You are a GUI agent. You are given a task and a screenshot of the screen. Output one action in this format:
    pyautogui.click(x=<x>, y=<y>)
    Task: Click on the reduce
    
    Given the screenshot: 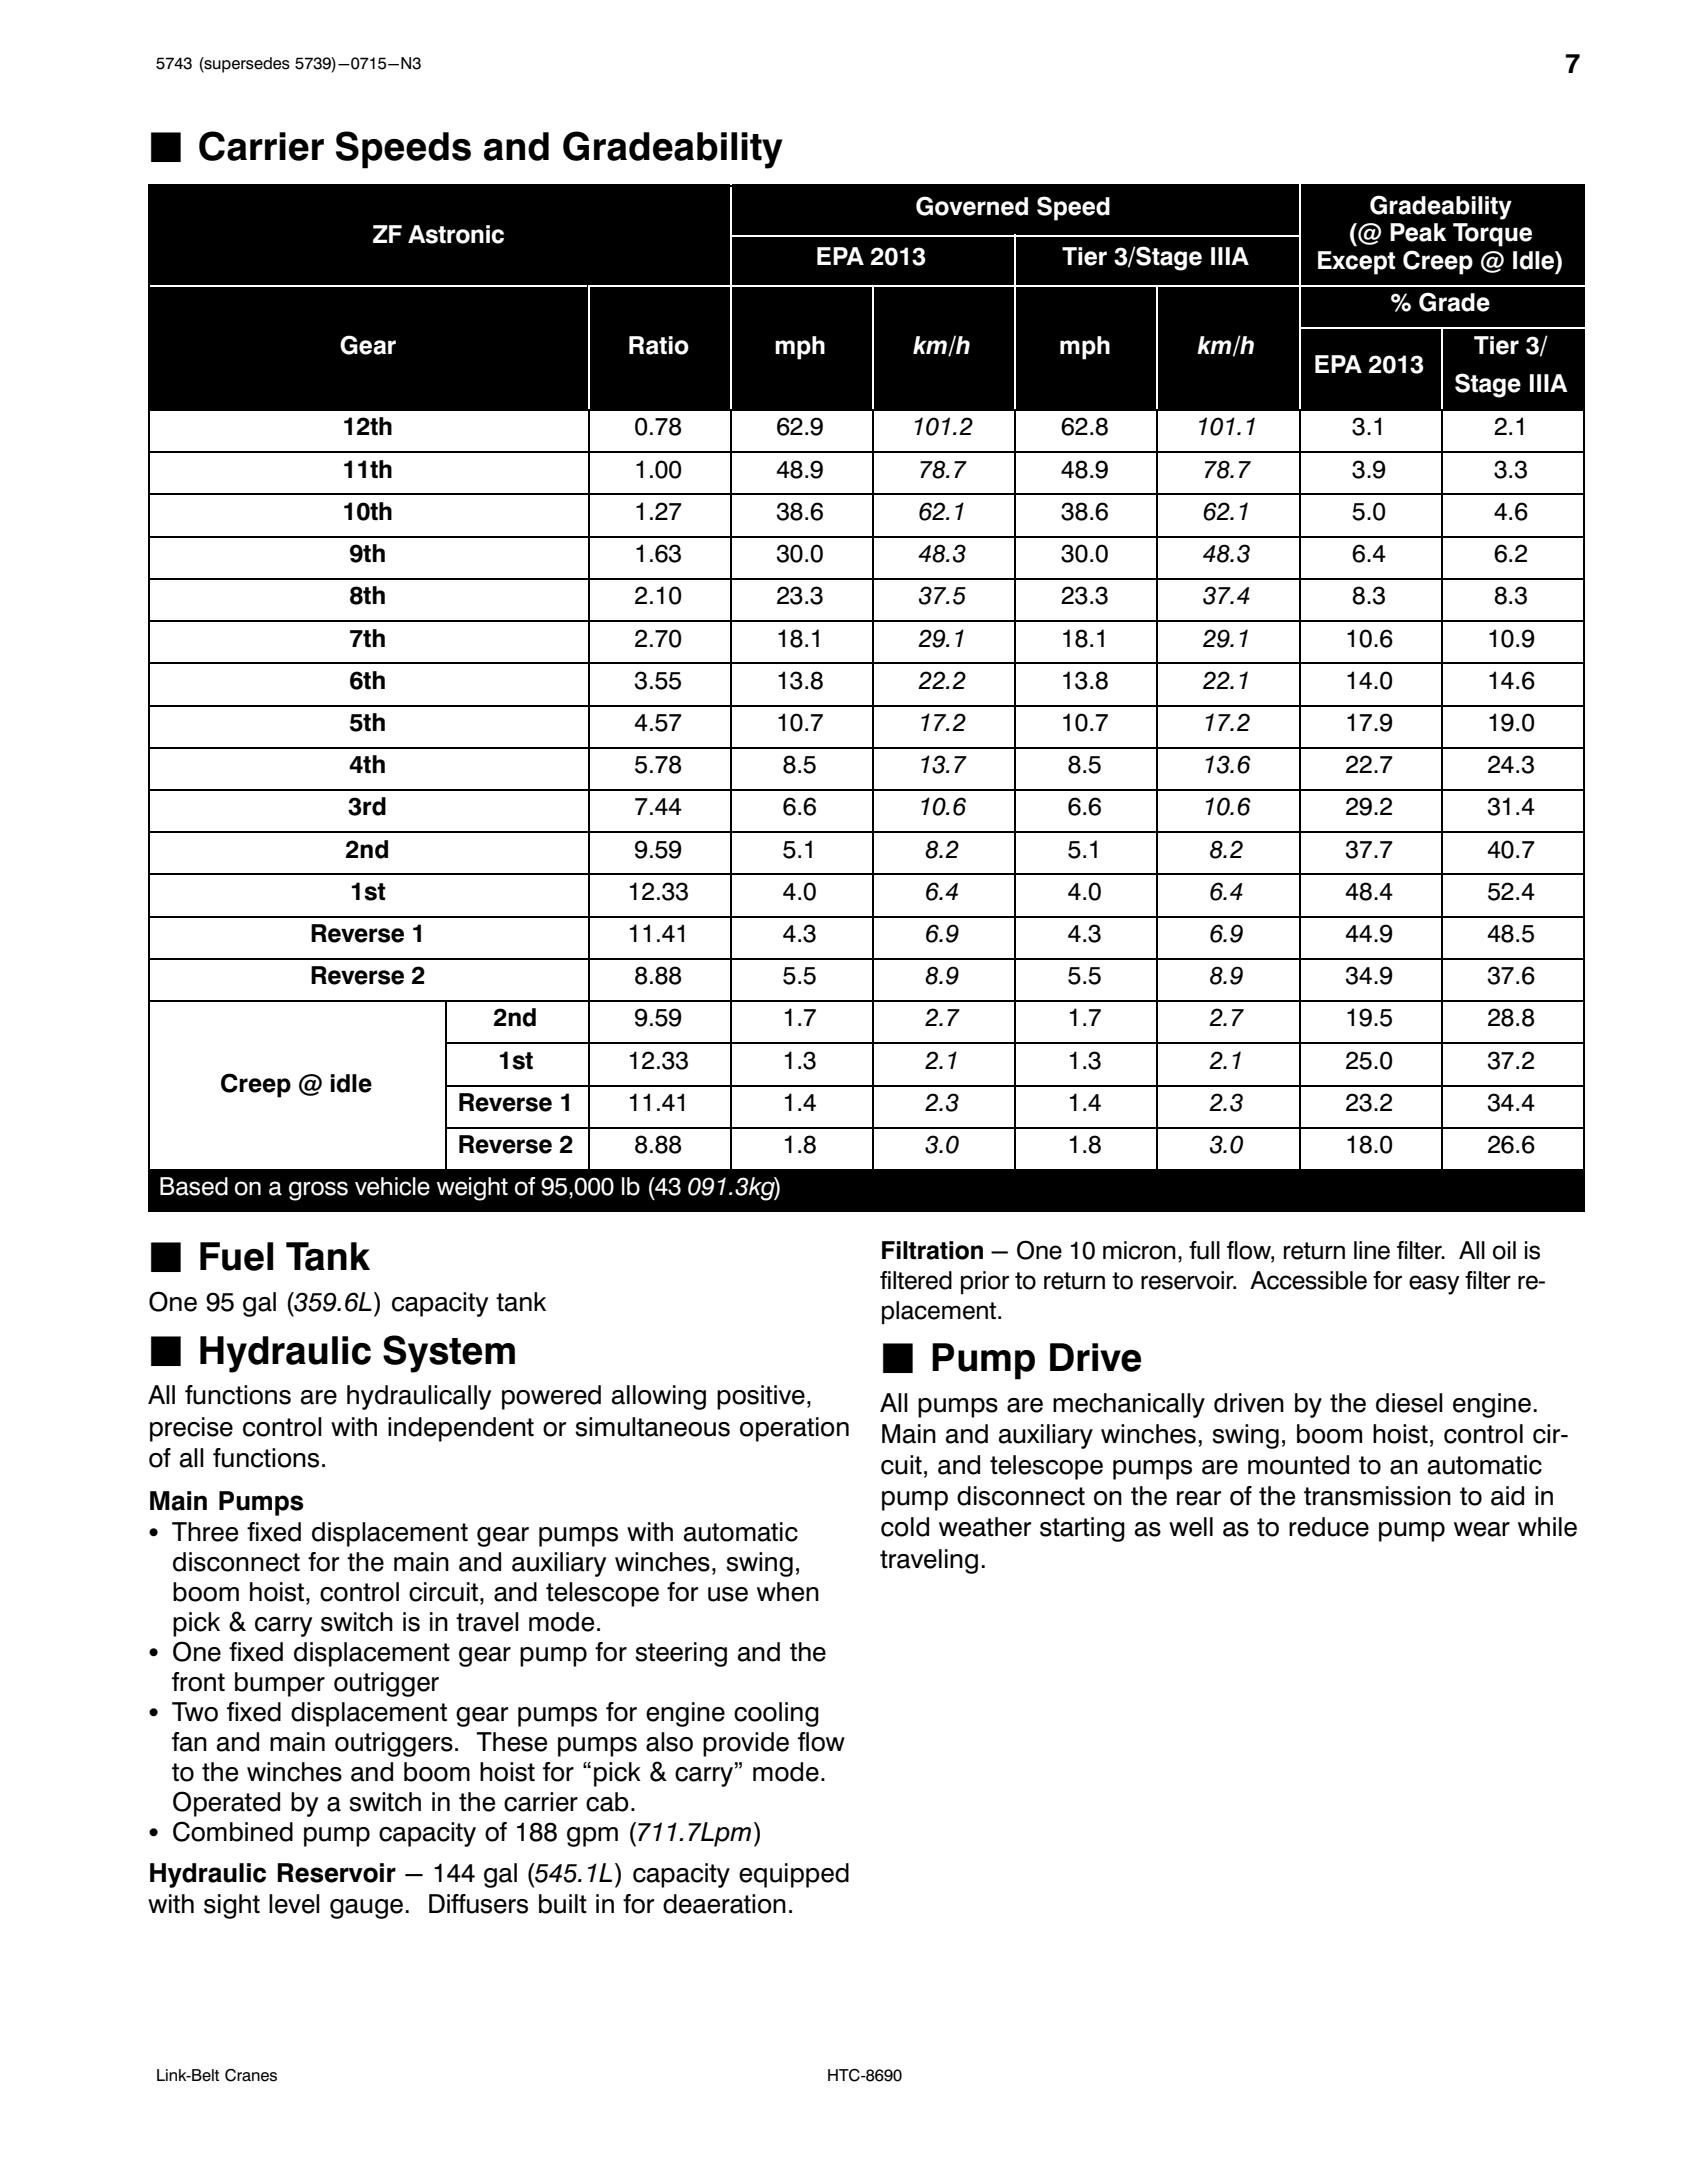 What is the action you would take?
    pyautogui.click(x=1329, y=1527)
